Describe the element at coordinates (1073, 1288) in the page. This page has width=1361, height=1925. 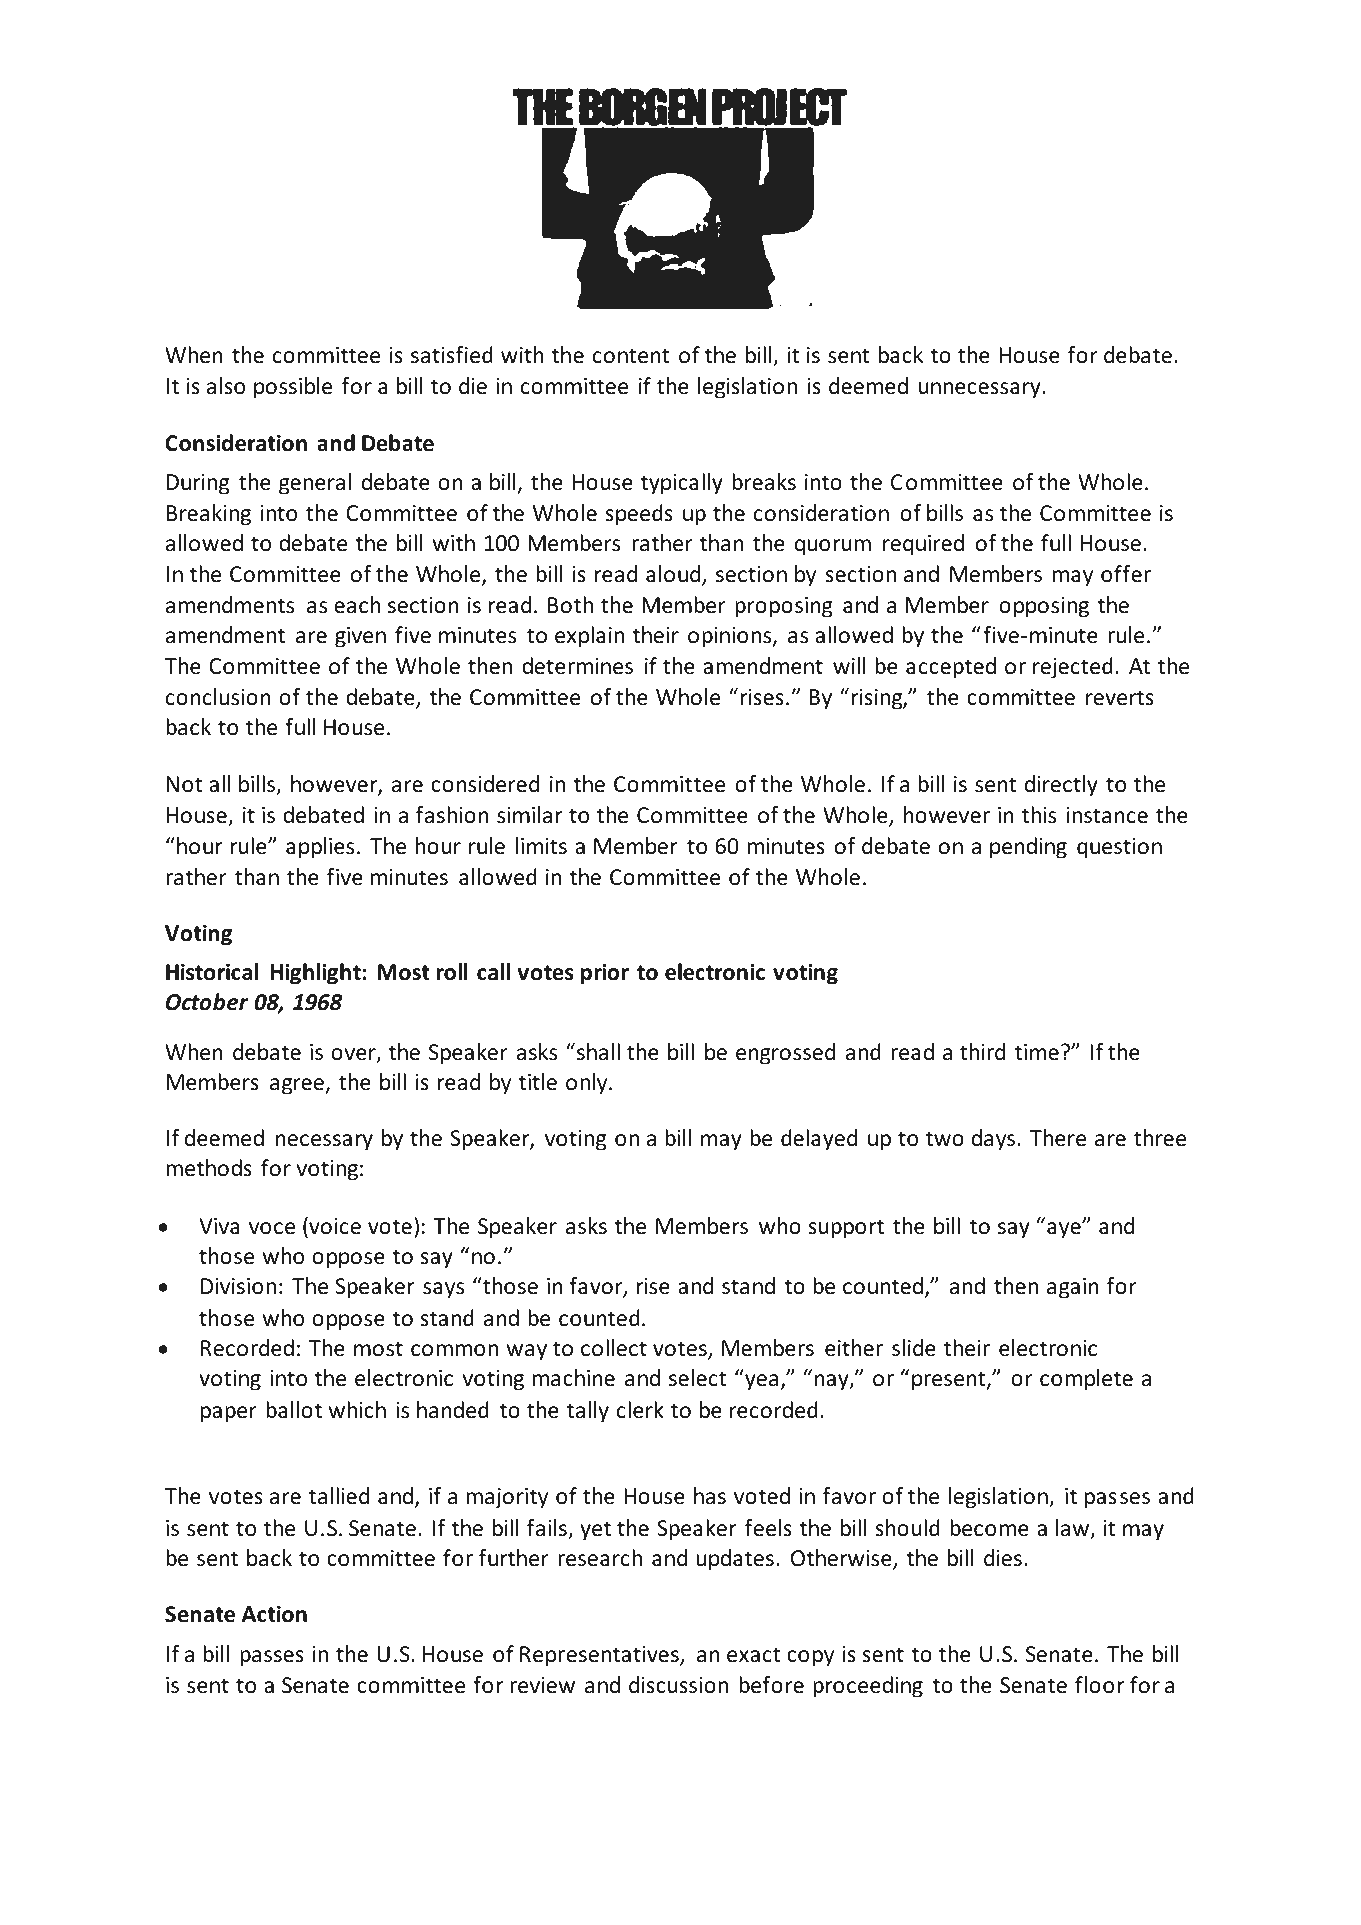
I see `again` at that location.
